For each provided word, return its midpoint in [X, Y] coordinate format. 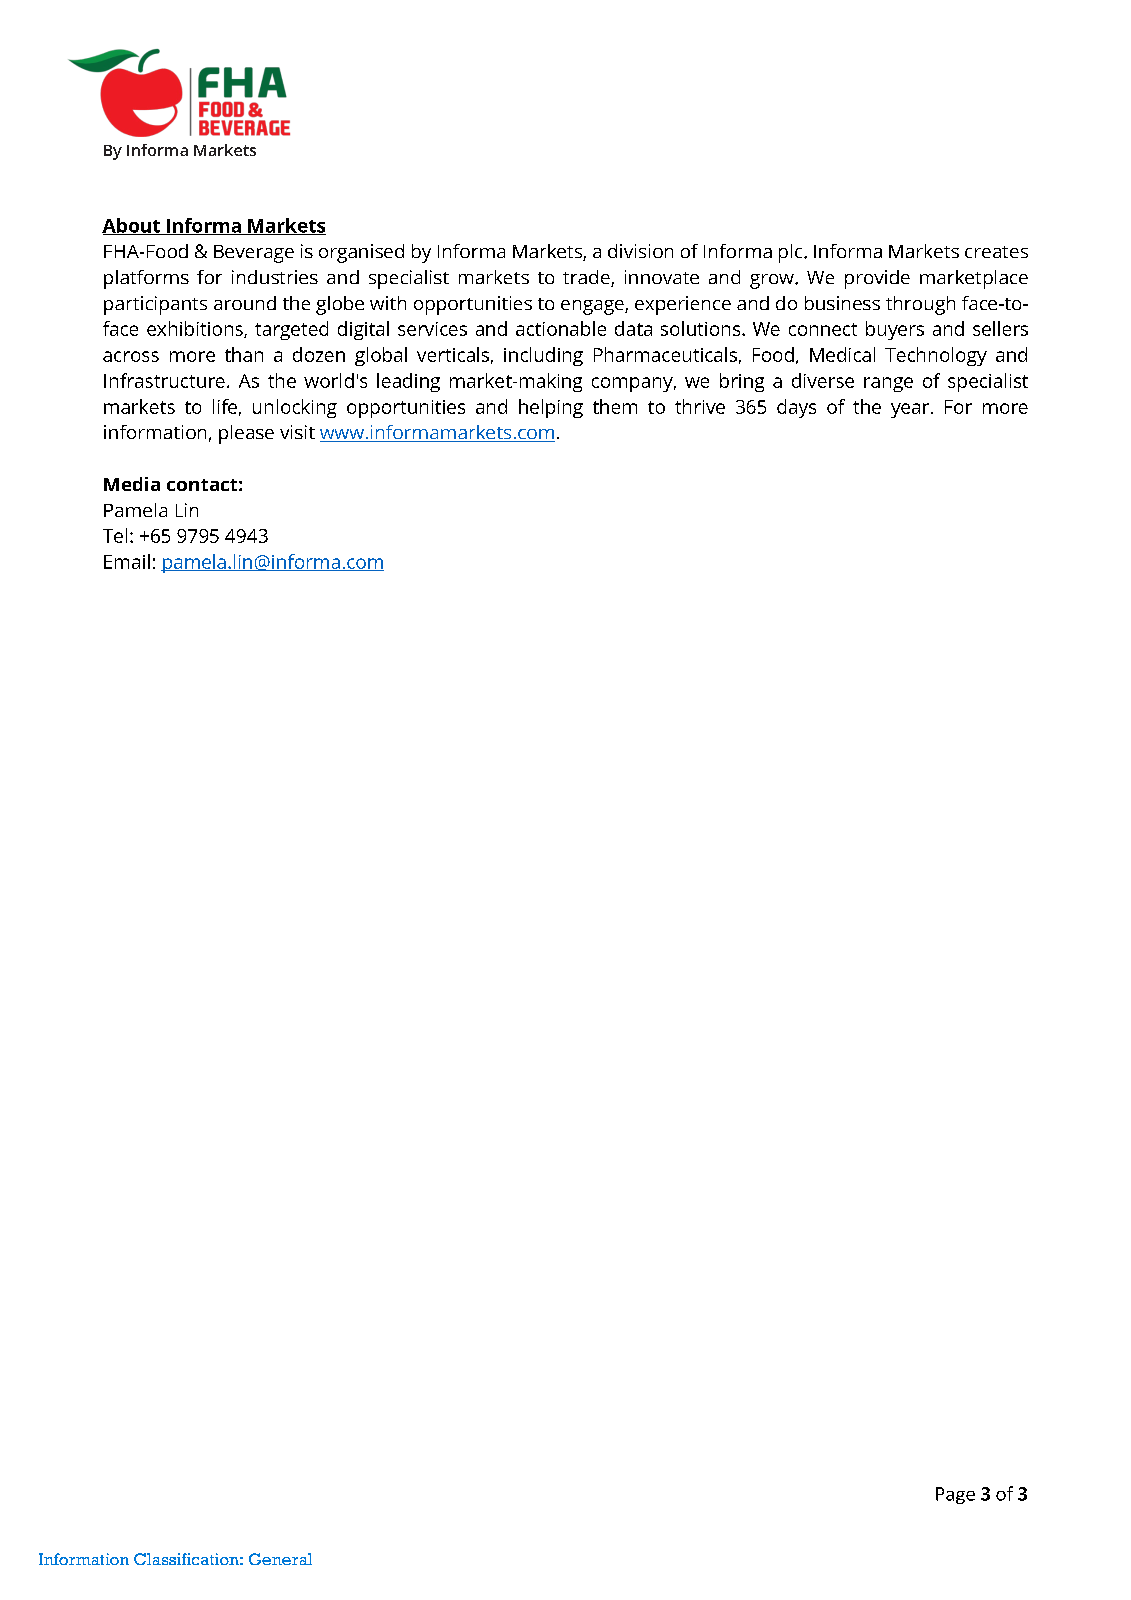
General [280, 1559]
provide [877, 279]
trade [587, 278]
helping [551, 408]
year [911, 410]
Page [955, 1495]
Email [127, 561]
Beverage [254, 254]
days [796, 408]
